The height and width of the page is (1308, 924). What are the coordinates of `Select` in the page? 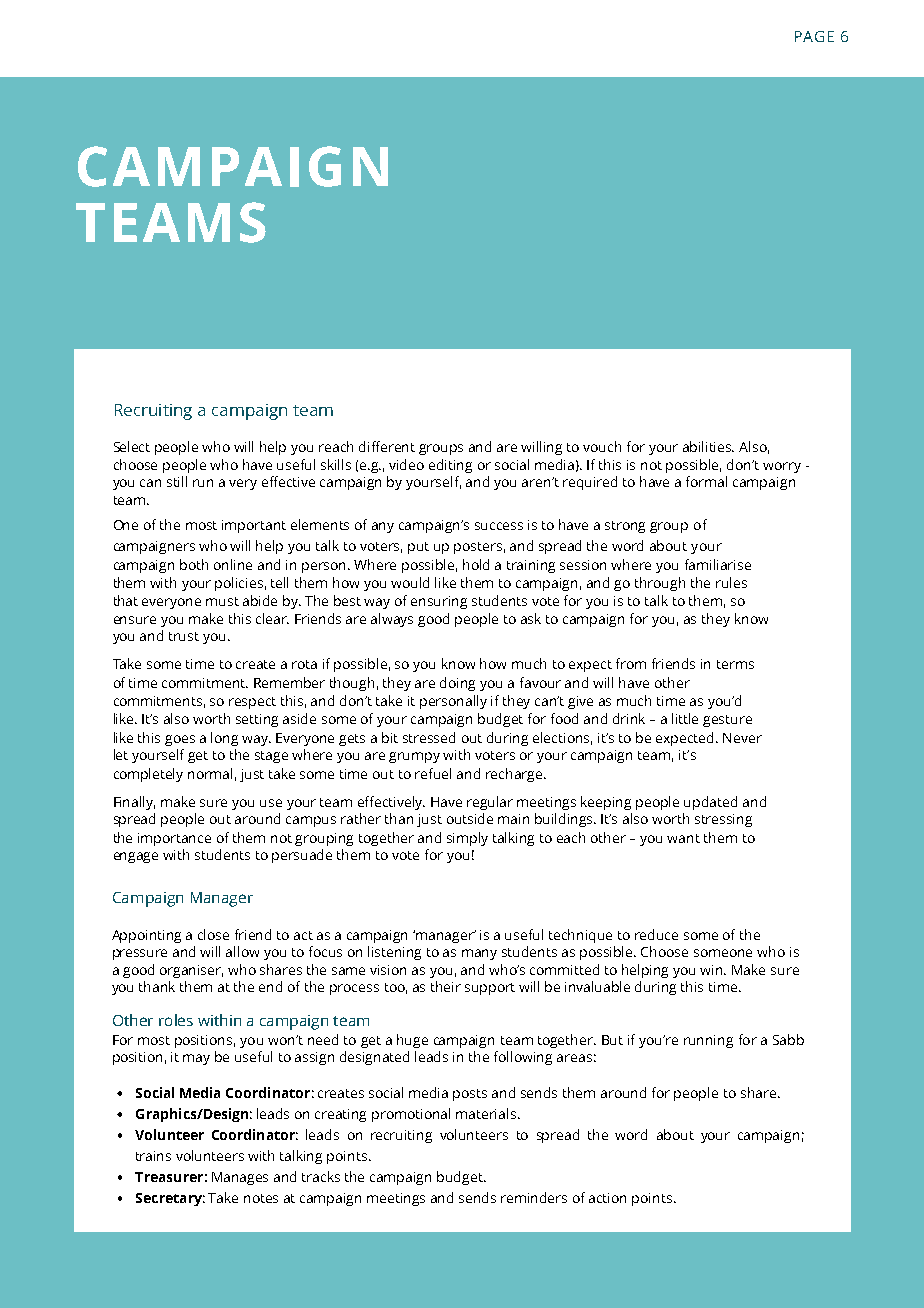 It's located at (132, 446).
